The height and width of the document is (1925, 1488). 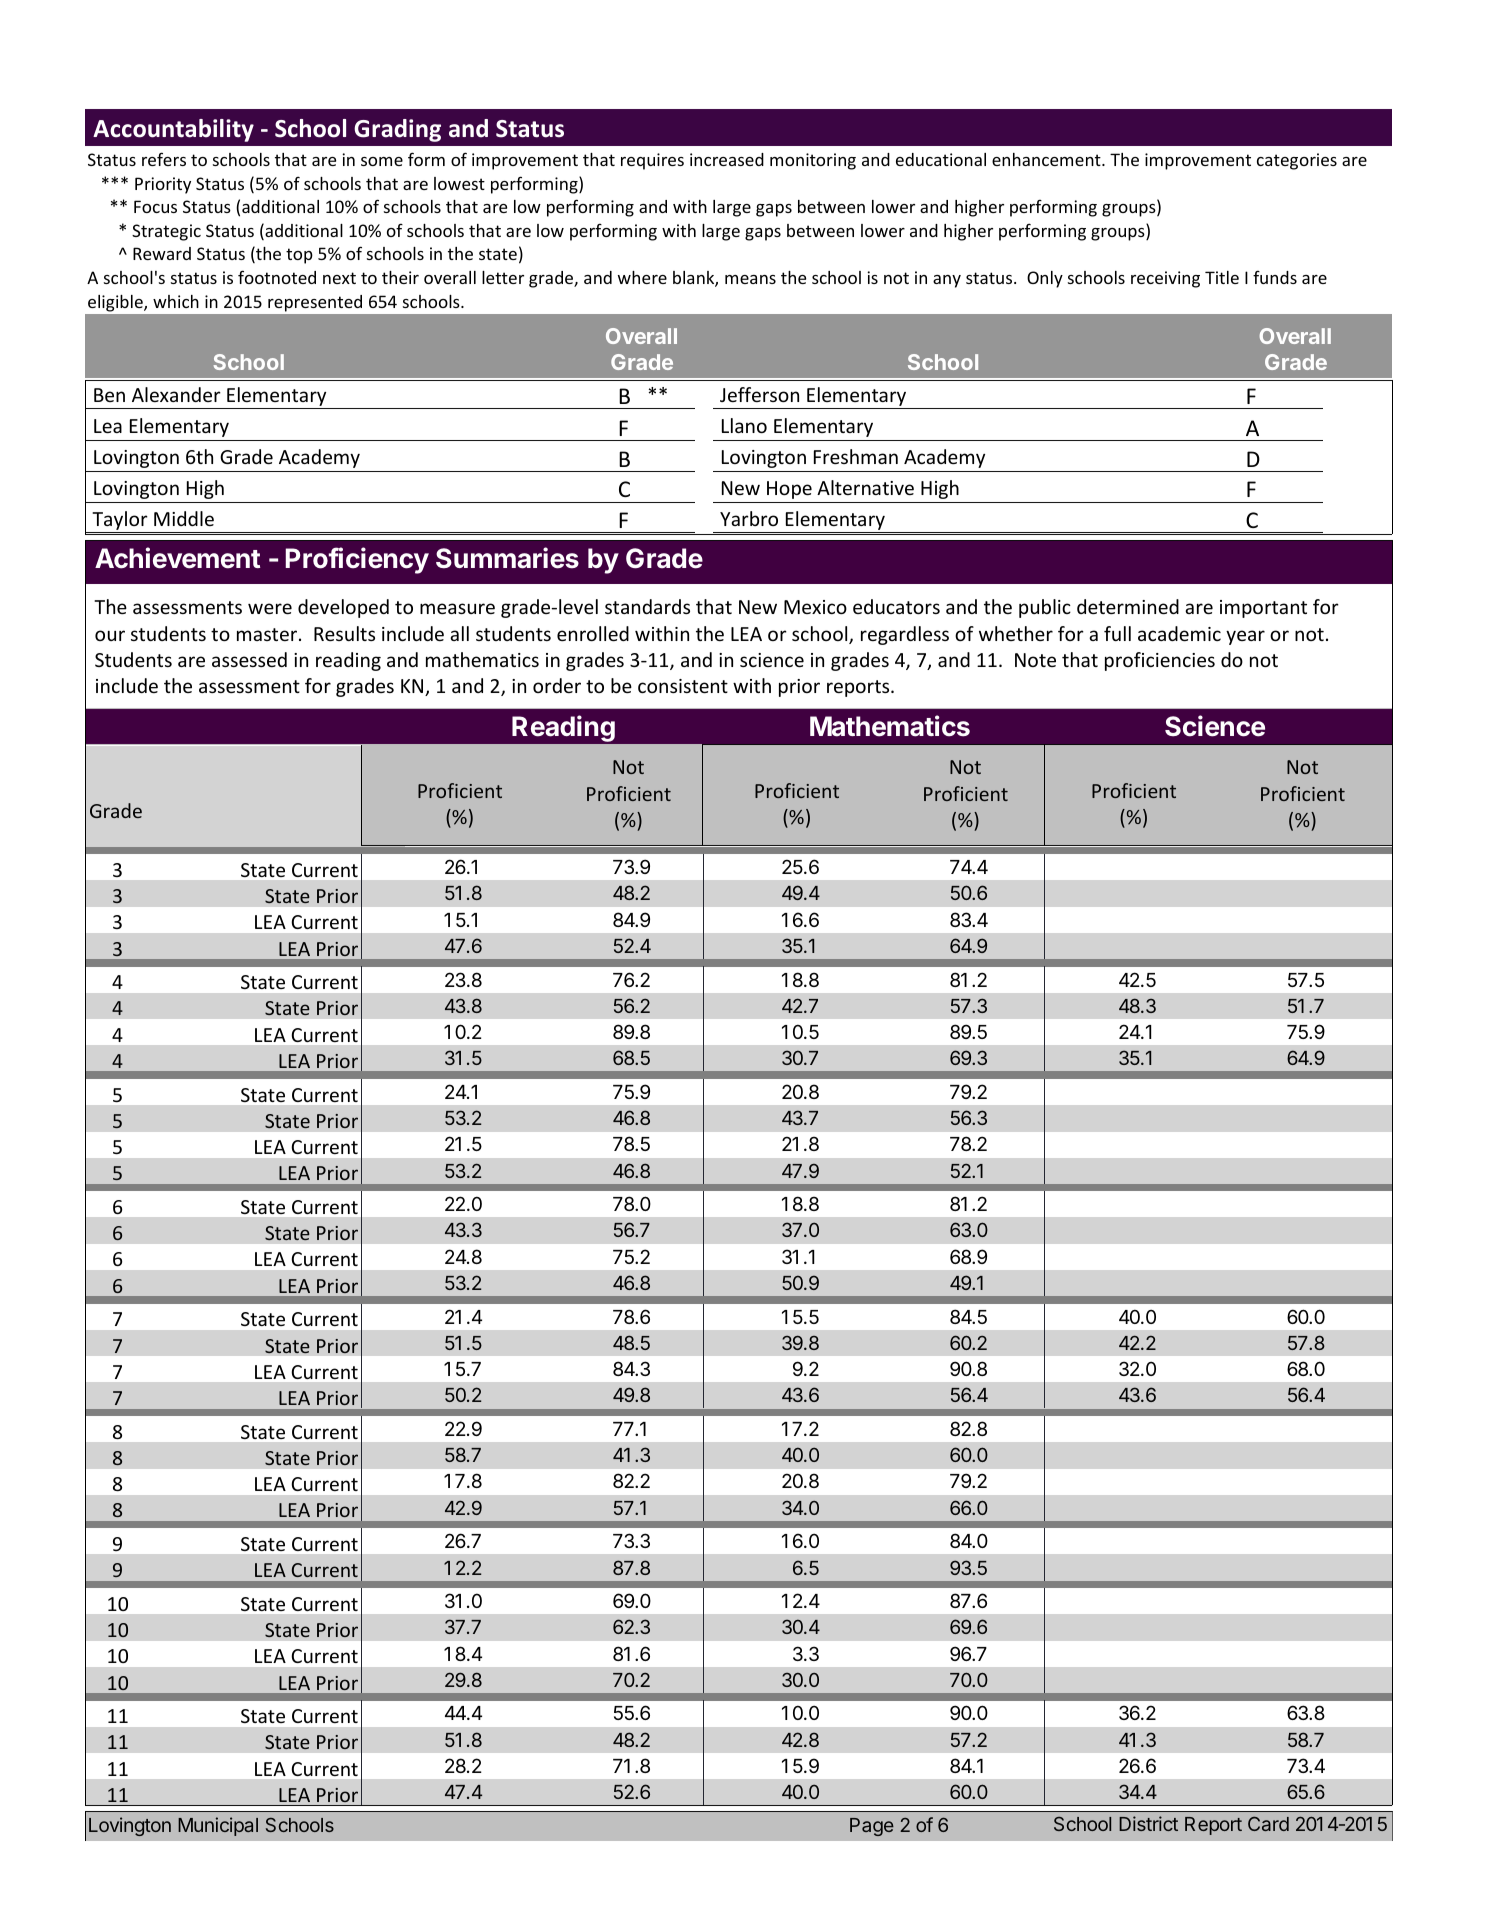 What do you see at coordinates (1128, 606) in the document?
I see `determined` at bounding box center [1128, 606].
